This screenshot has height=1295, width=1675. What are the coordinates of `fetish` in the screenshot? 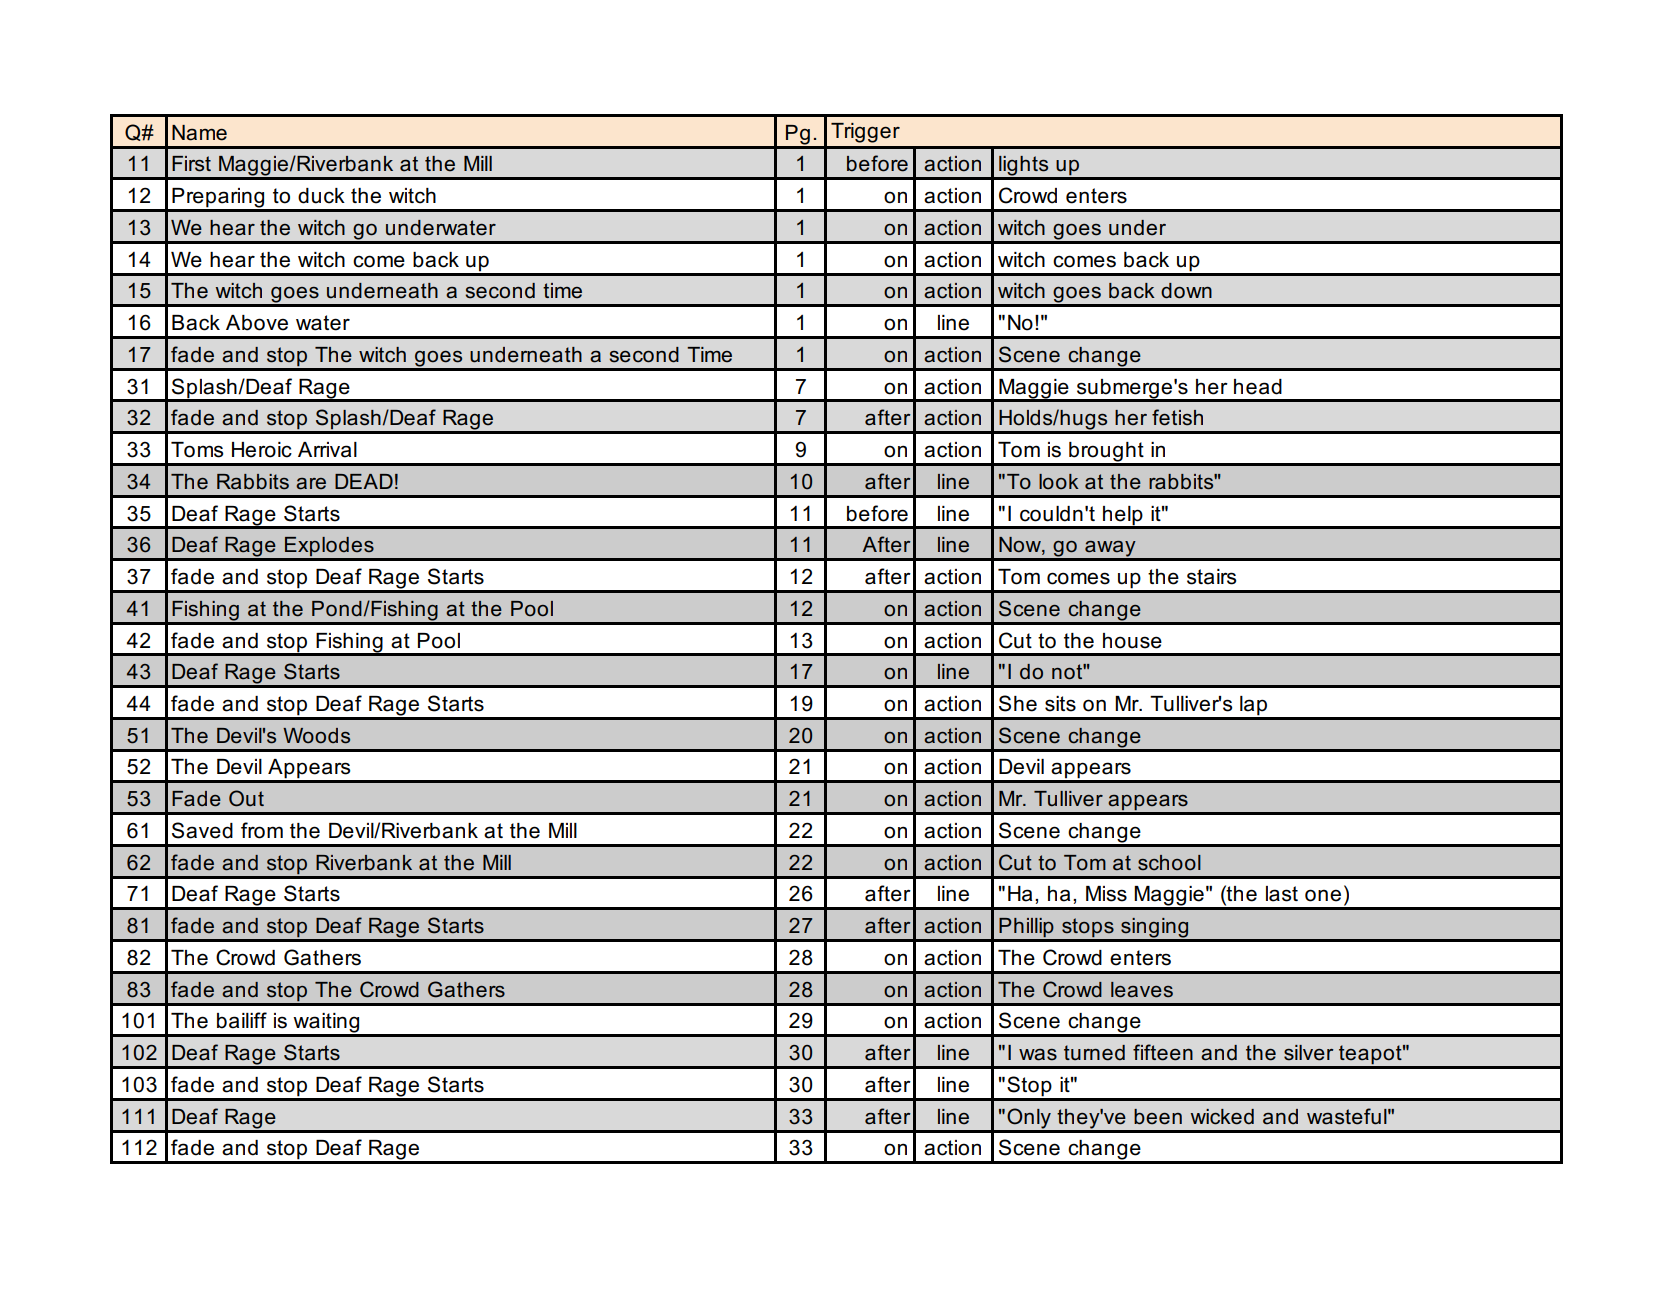 It's located at (1177, 417).
